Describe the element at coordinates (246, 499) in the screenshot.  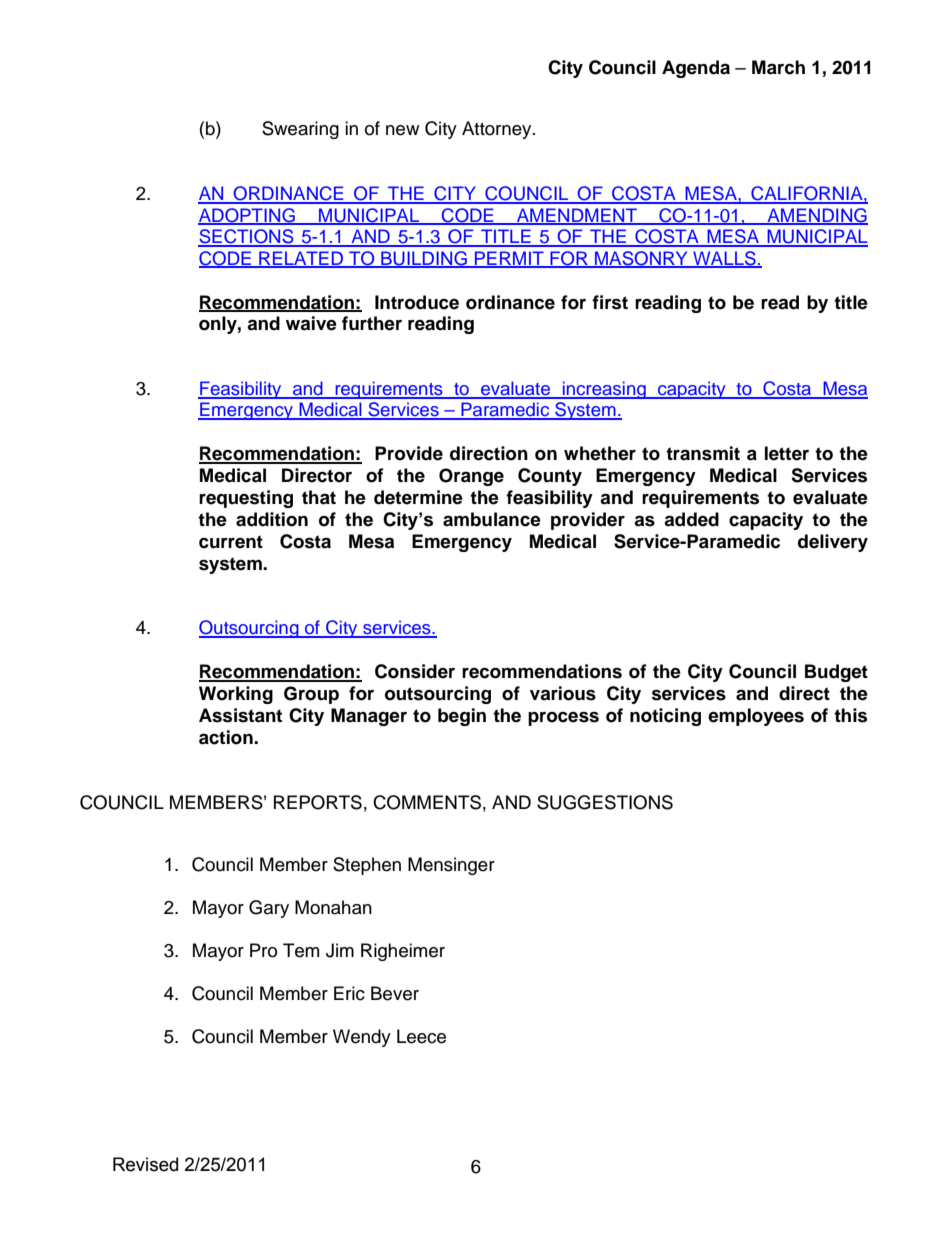
I see `requesting` at that location.
